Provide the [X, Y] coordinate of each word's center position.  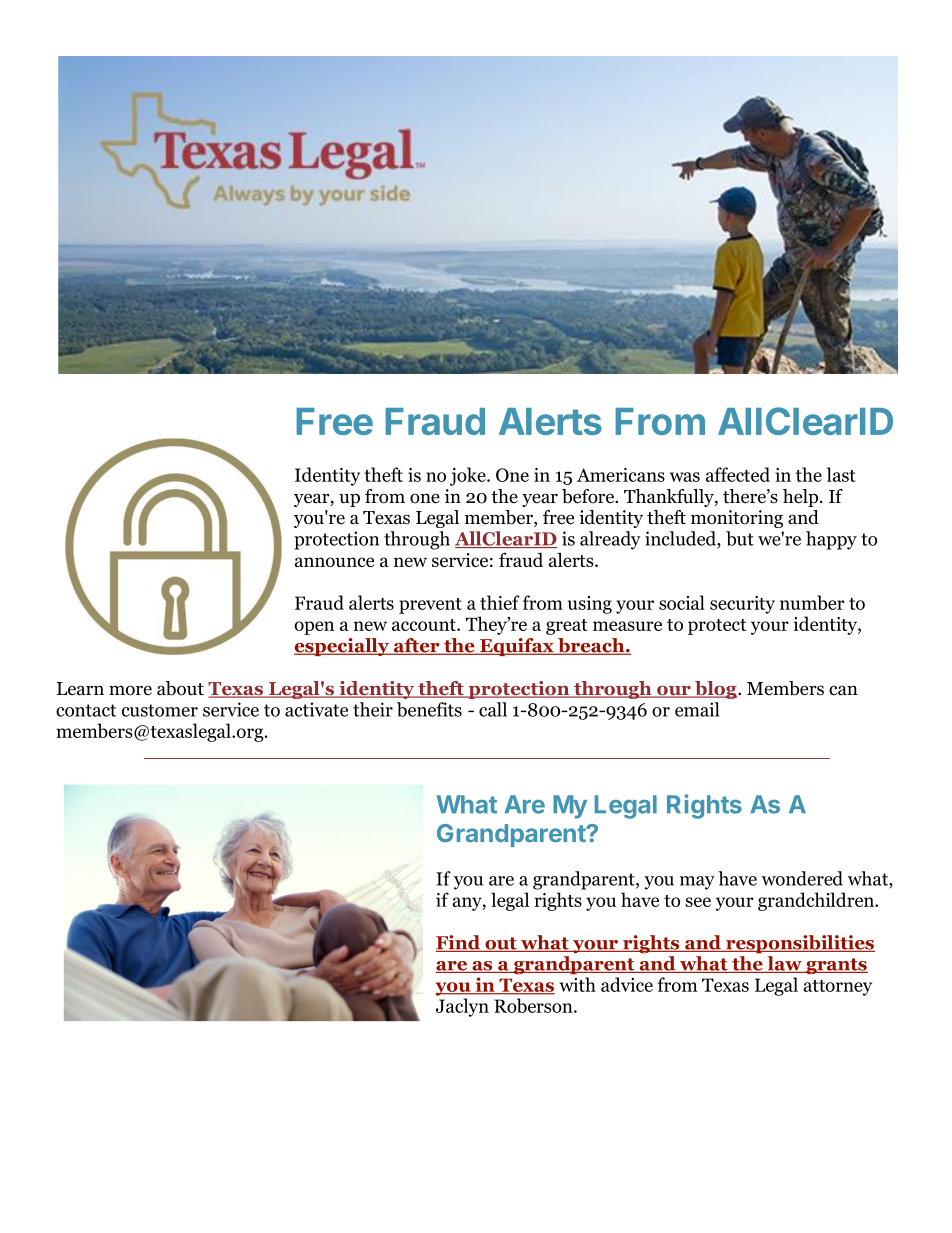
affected [738, 474]
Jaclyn [462, 1007]
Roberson [534, 1005]
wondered [802, 878]
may [697, 883]
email [697, 709]
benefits [429, 709]
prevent [430, 606]
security [742, 605]
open [314, 628]
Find [459, 943]
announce [334, 562]
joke [469, 476]
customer [160, 710]
